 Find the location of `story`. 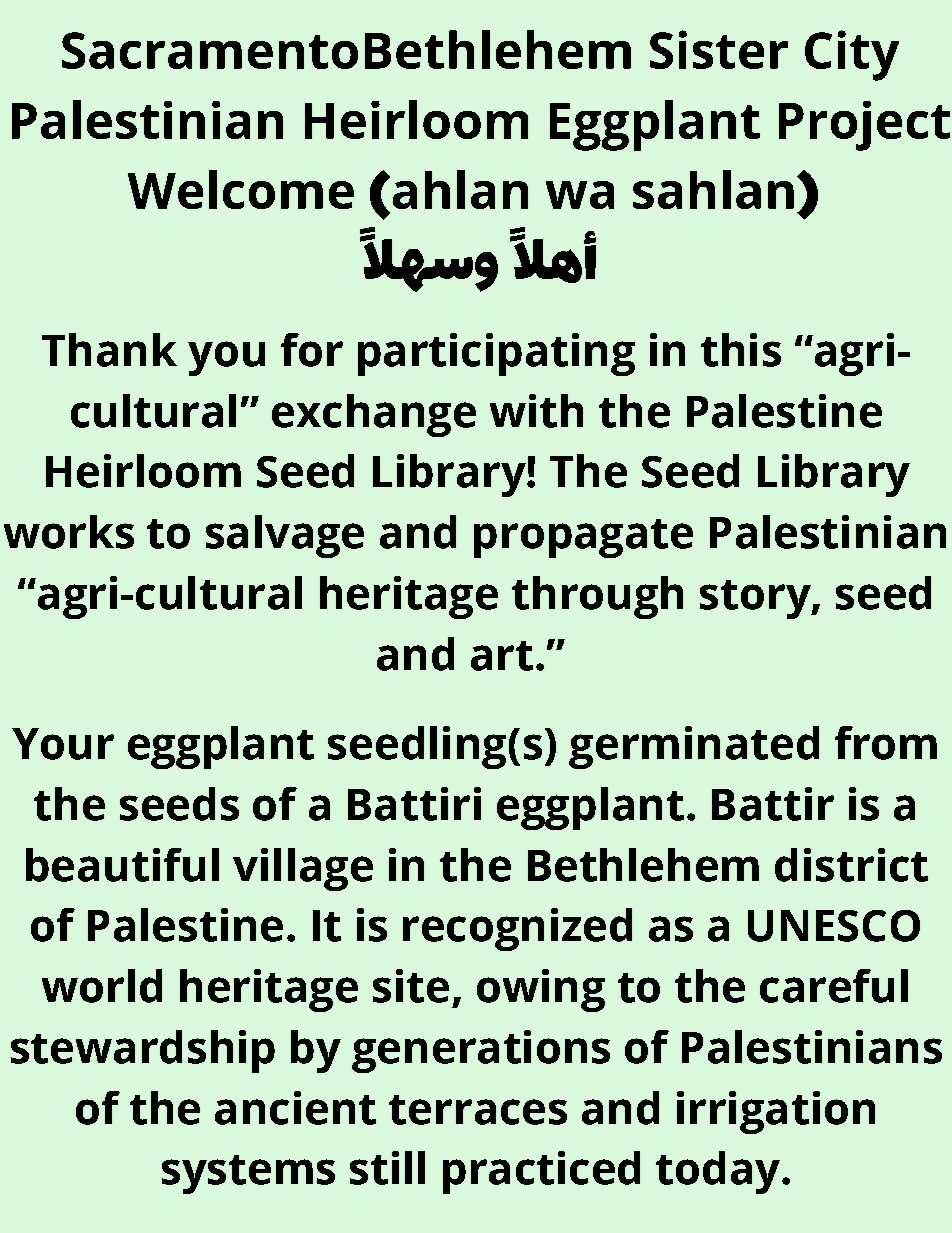

story is located at coordinates (756, 599).
